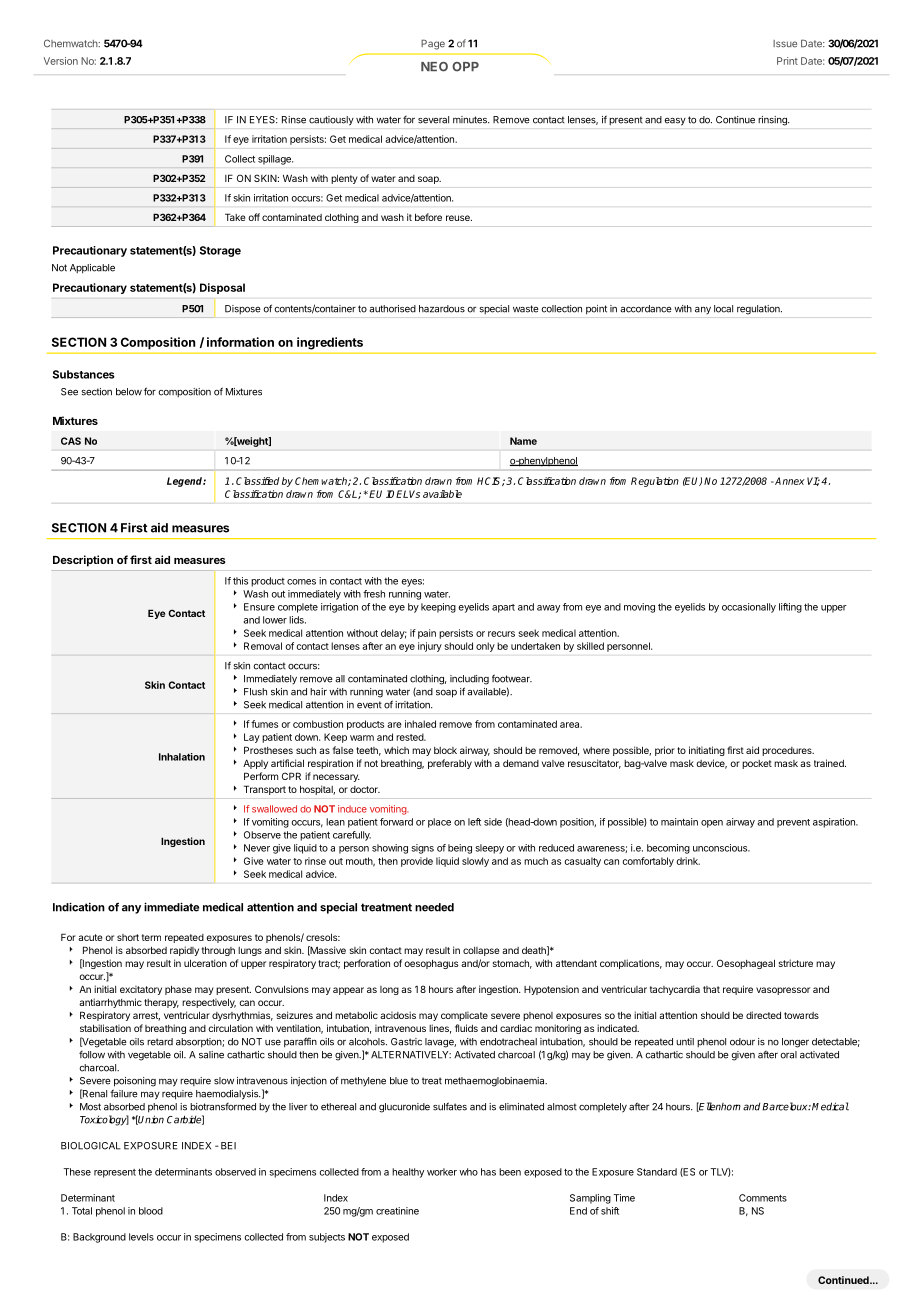 The height and width of the image is (1308, 924). What do you see at coordinates (434, 67) in the image?
I see `NEO` at bounding box center [434, 67].
